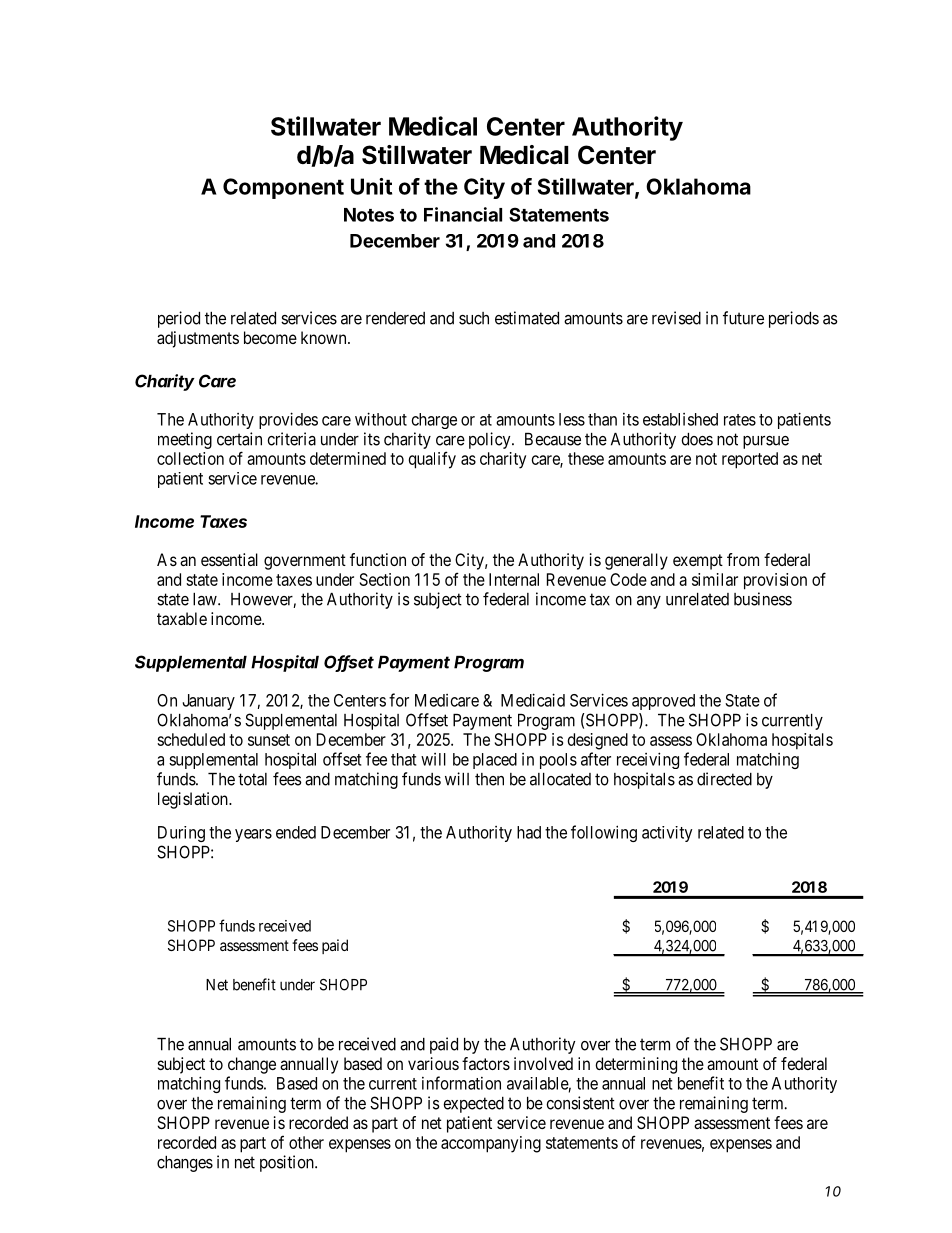 This page has height=1233, width=952. I want to click on Component, so click(283, 188).
